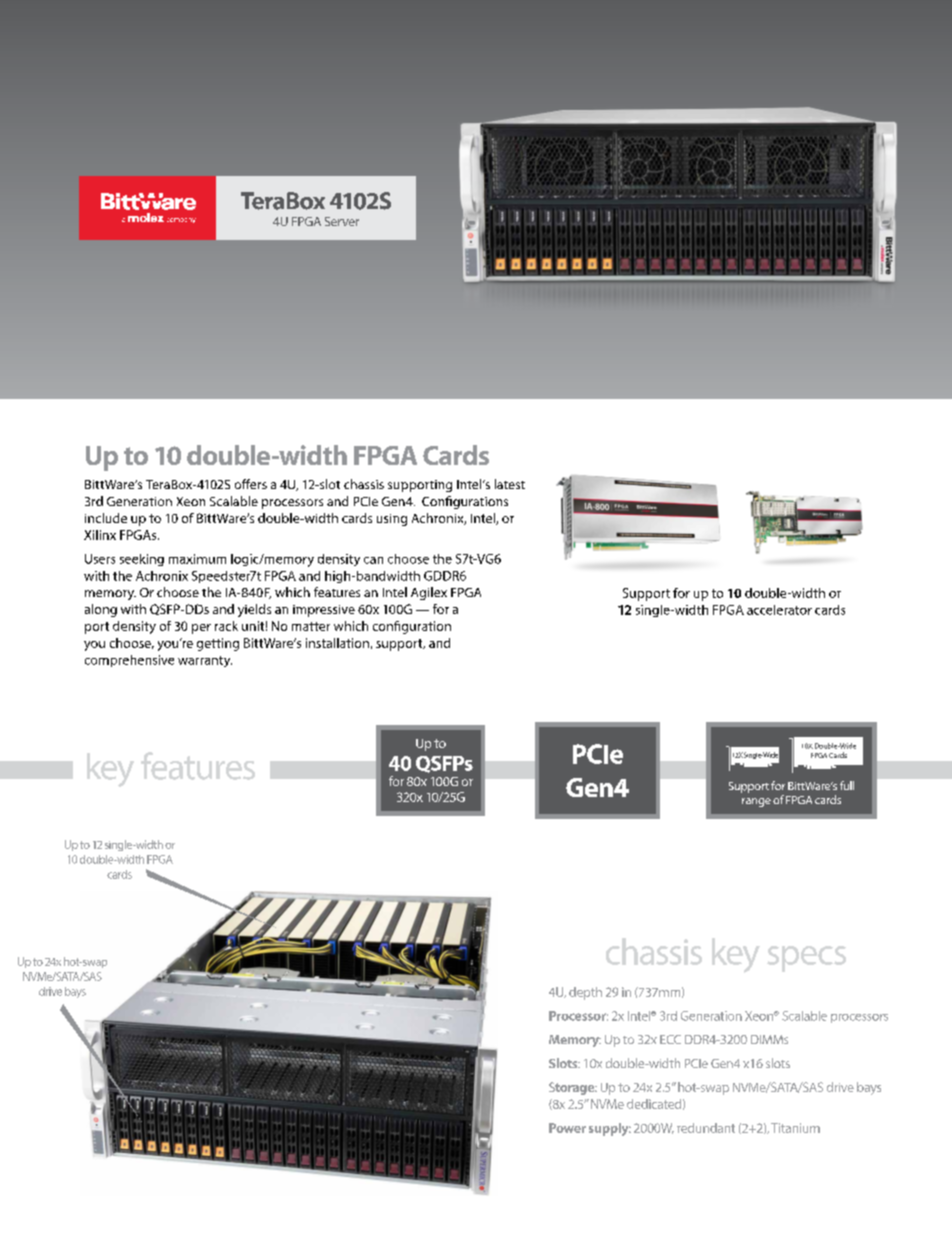  What do you see at coordinates (373, 560) in the screenshot?
I see `can` at bounding box center [373, 560].
